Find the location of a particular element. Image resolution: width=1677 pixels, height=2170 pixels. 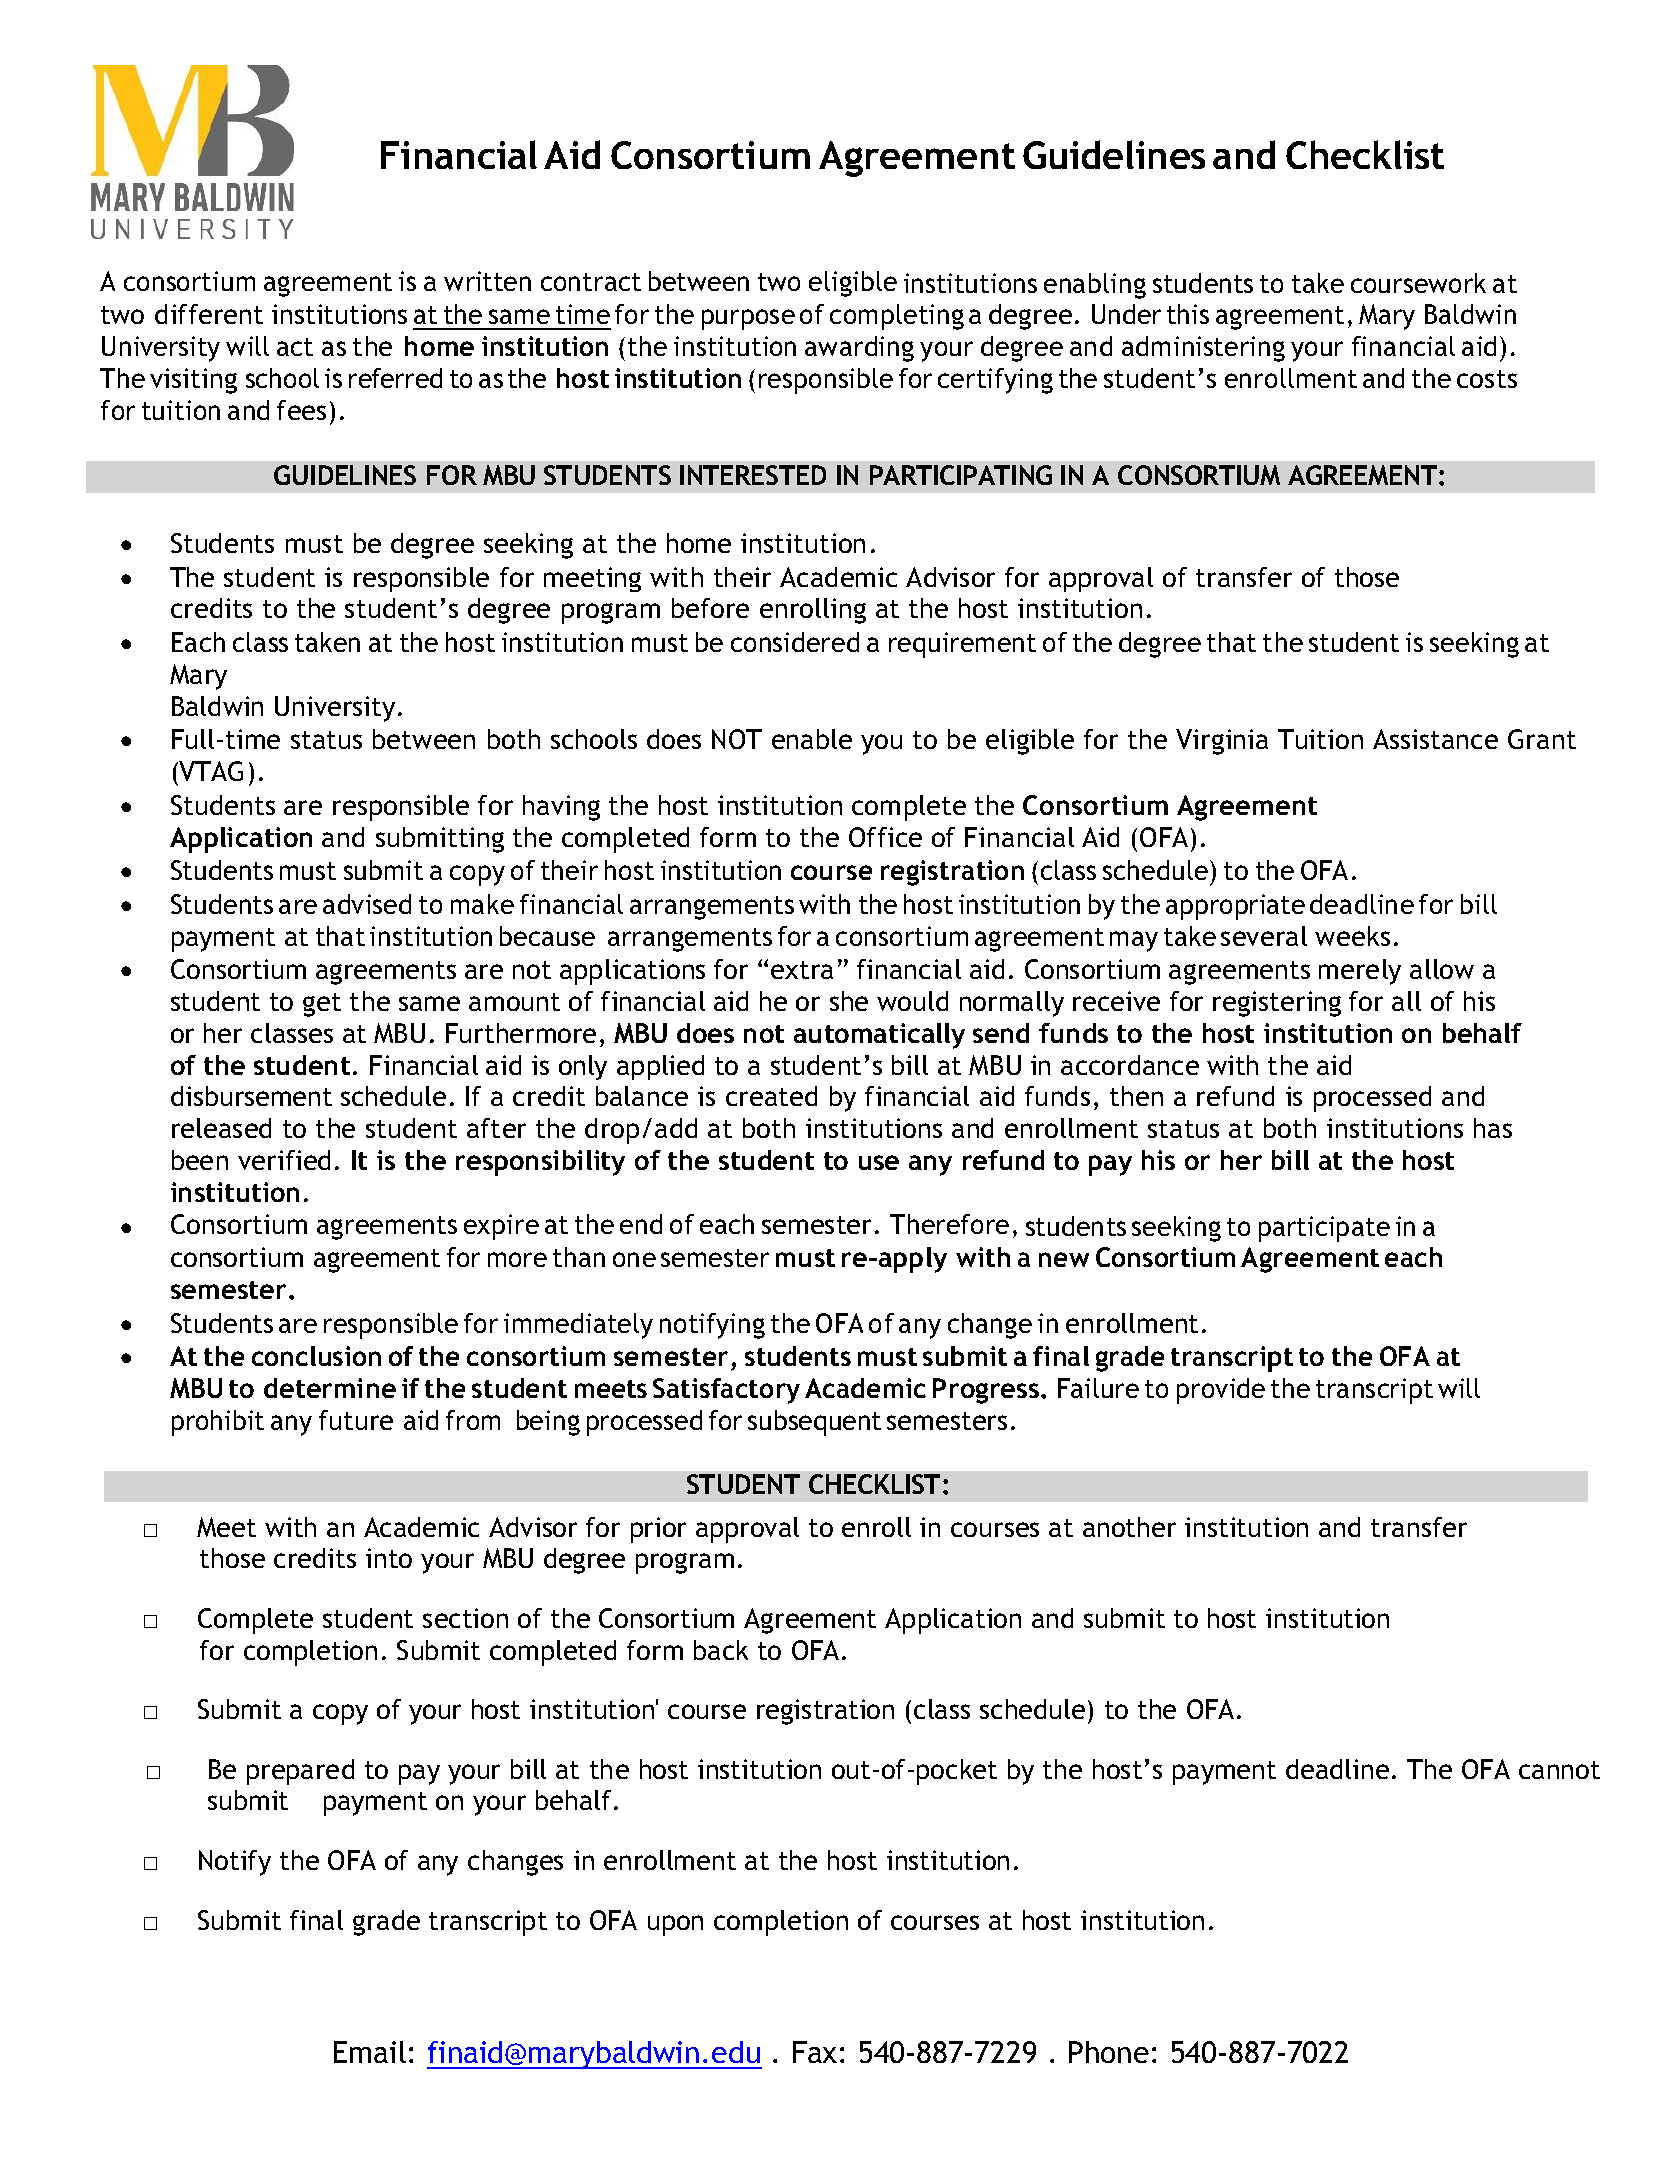

subsequent is located at coordinates (814, 1423).
